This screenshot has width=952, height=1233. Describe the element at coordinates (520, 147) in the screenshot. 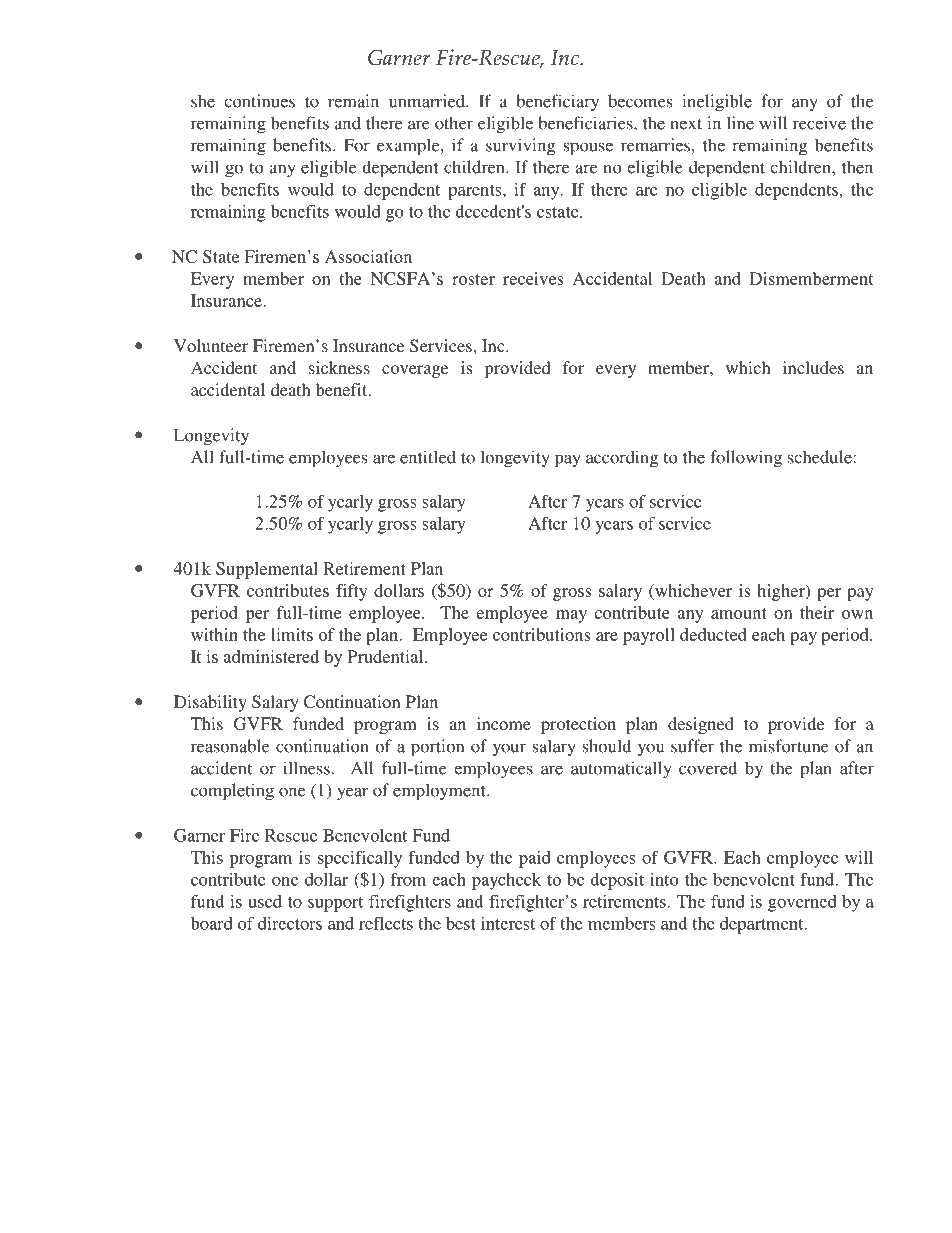

I see `surviving` at that location.
